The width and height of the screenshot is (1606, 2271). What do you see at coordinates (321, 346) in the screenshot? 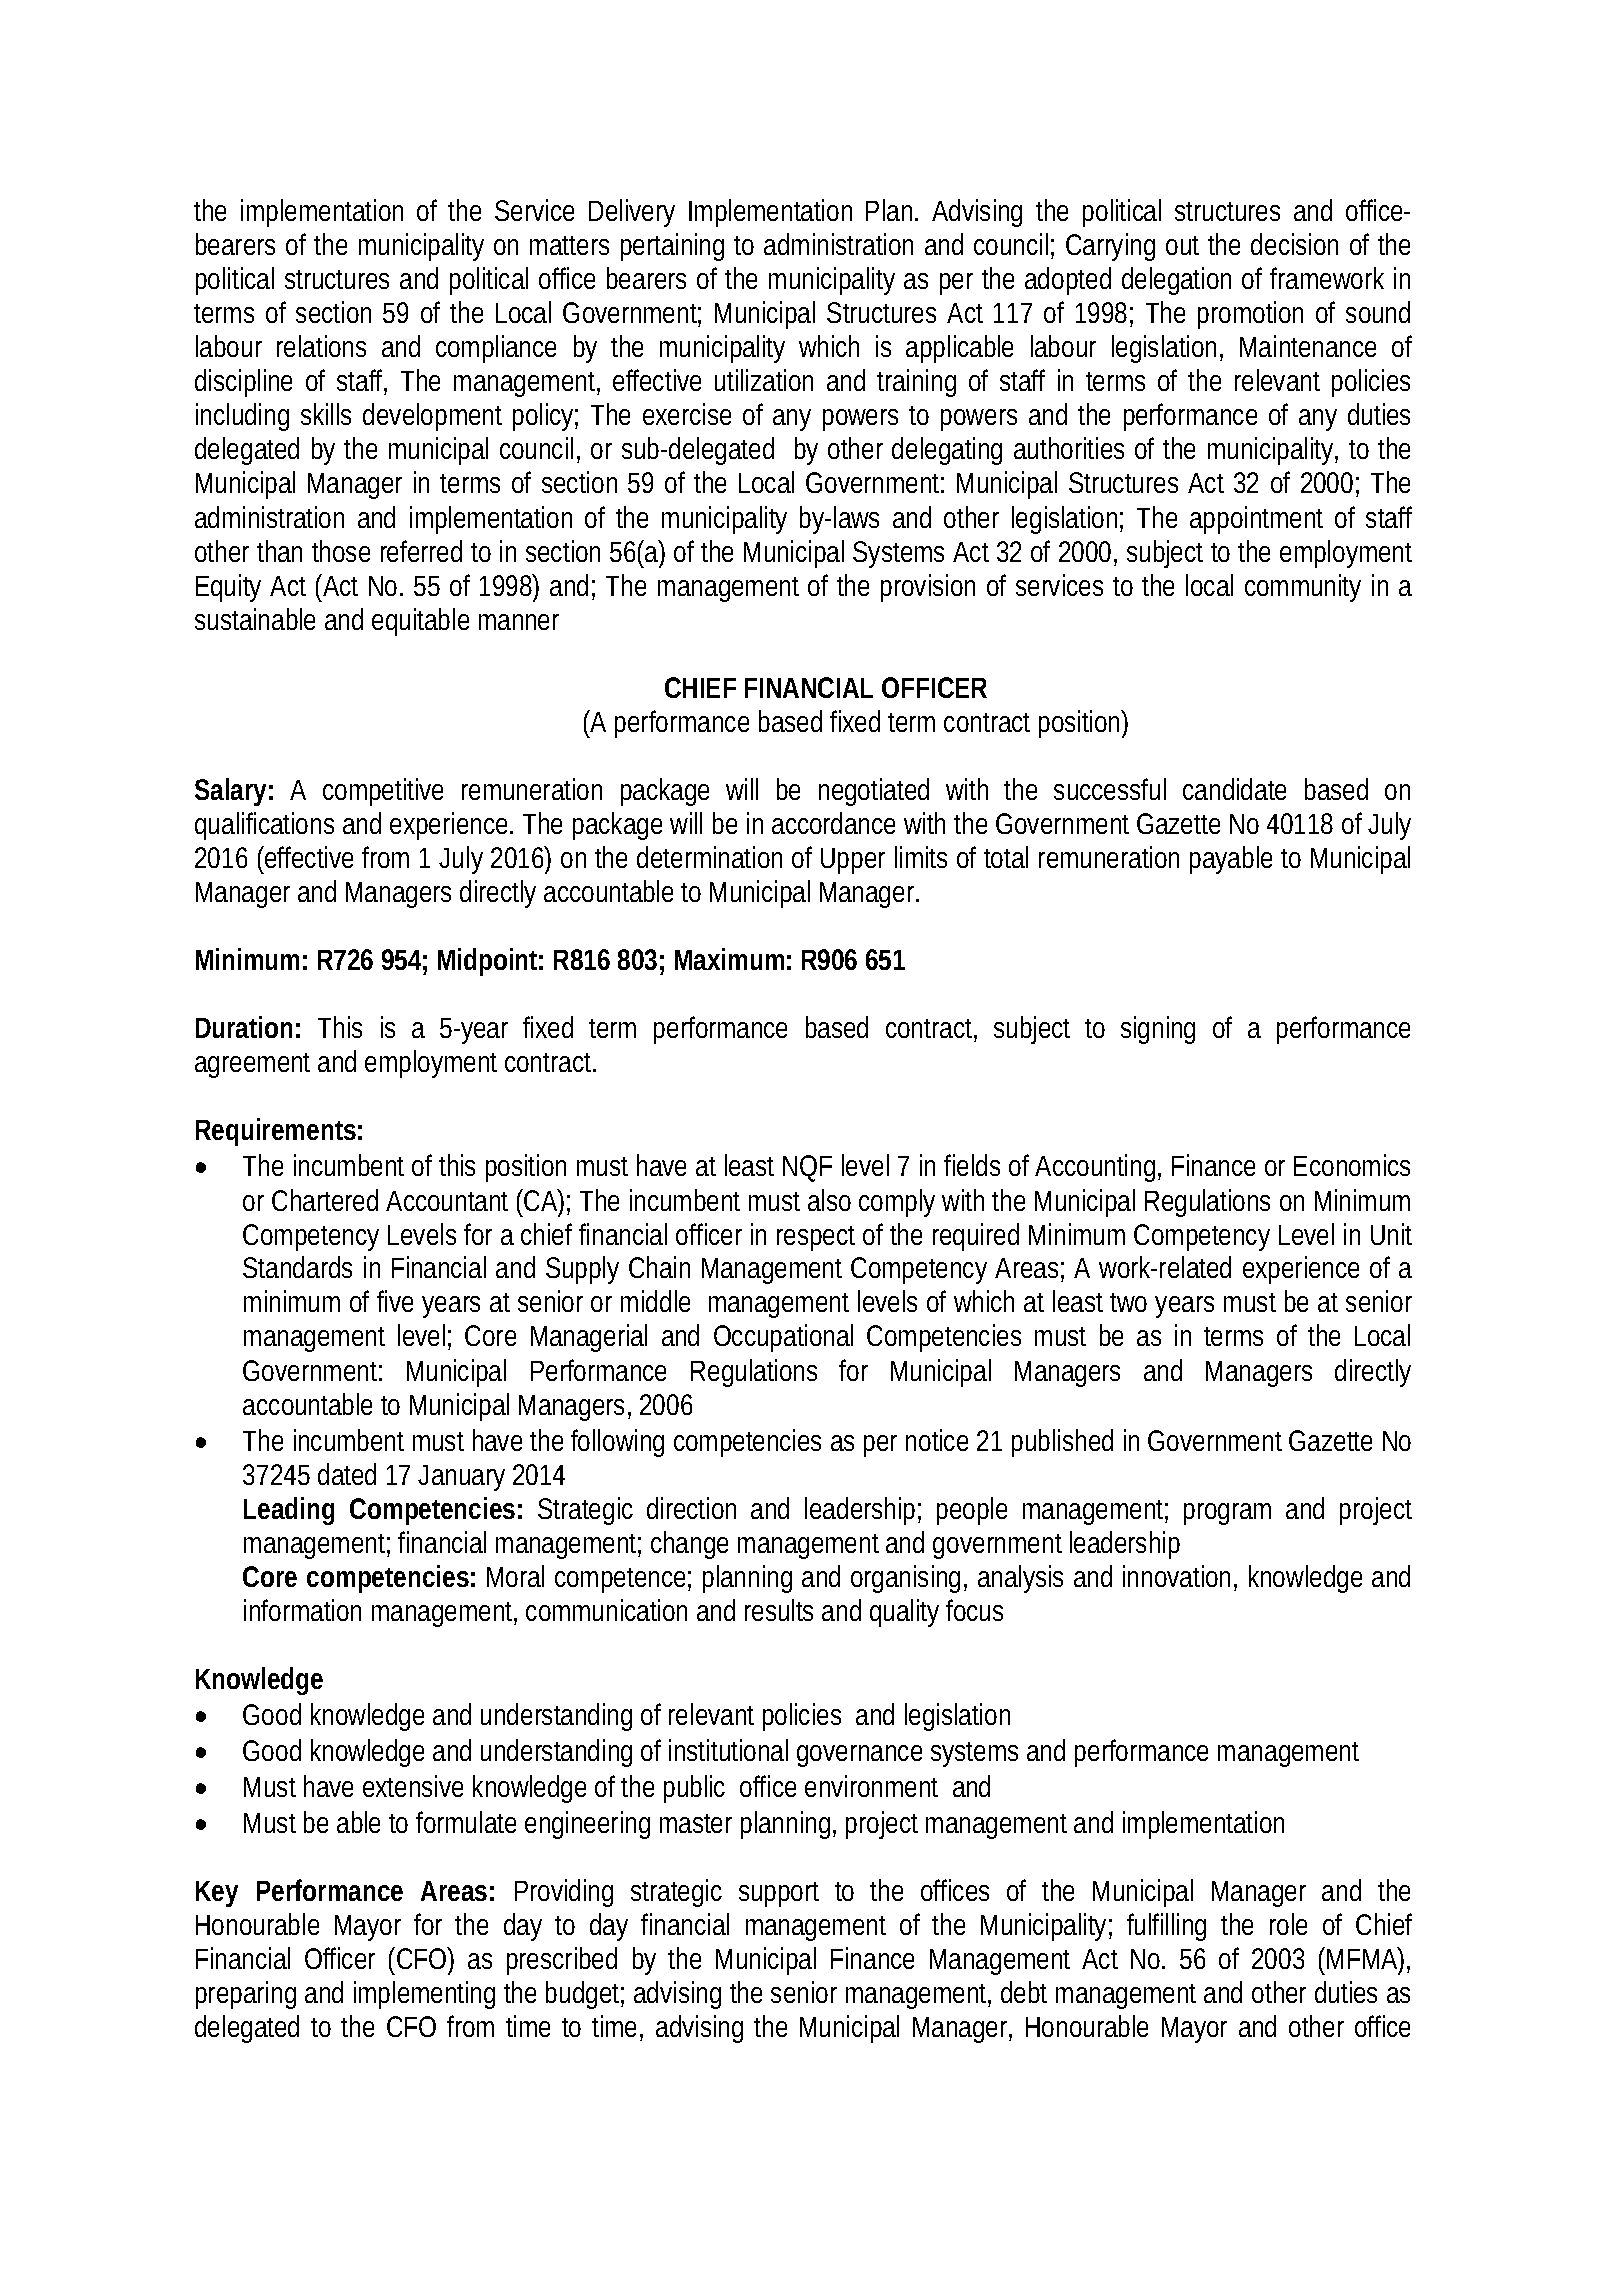
I see `relations` at bounding box center [321, 346].
